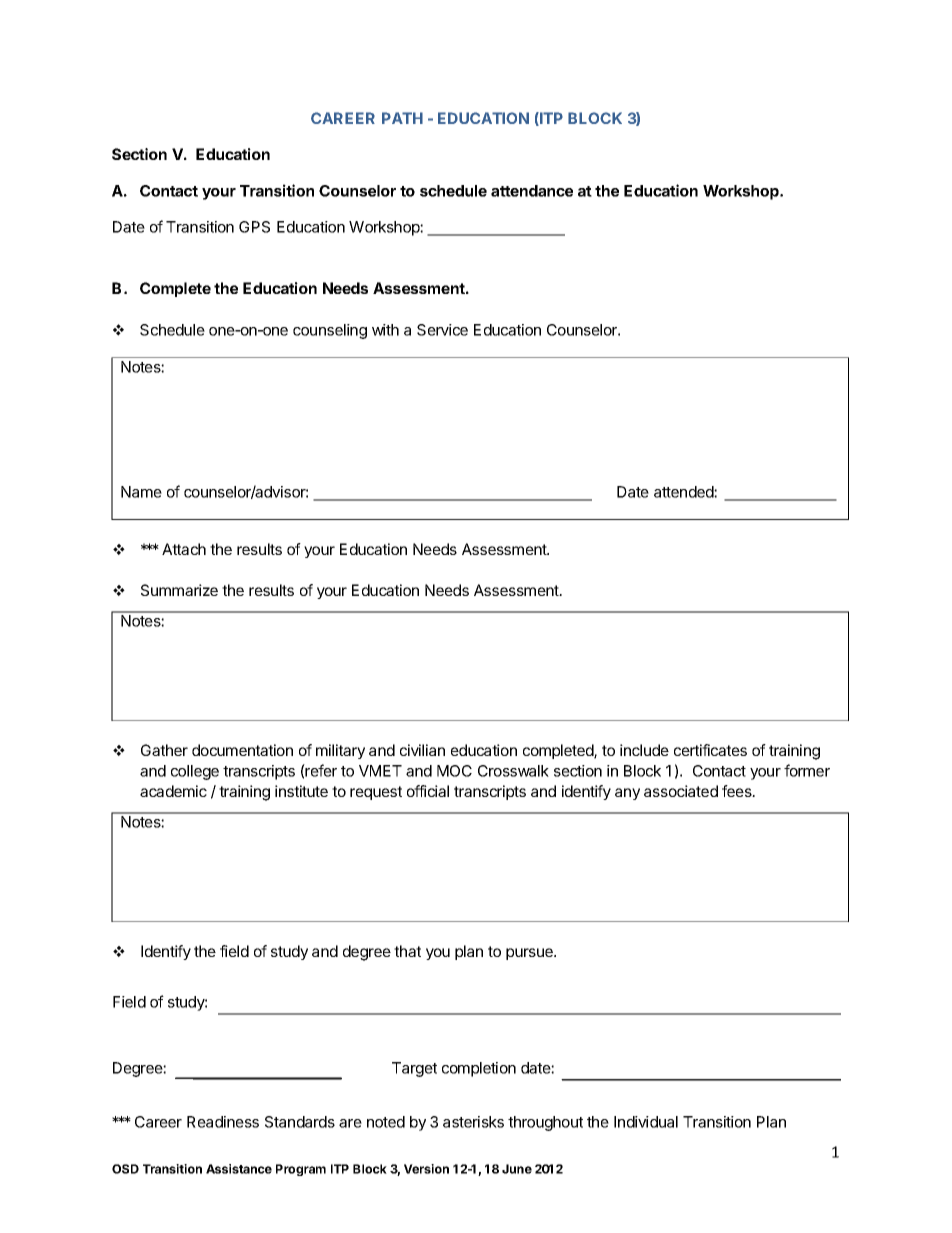  Describe the element at coordinates (422, 750) in the document. I see `civilian` at that location.
